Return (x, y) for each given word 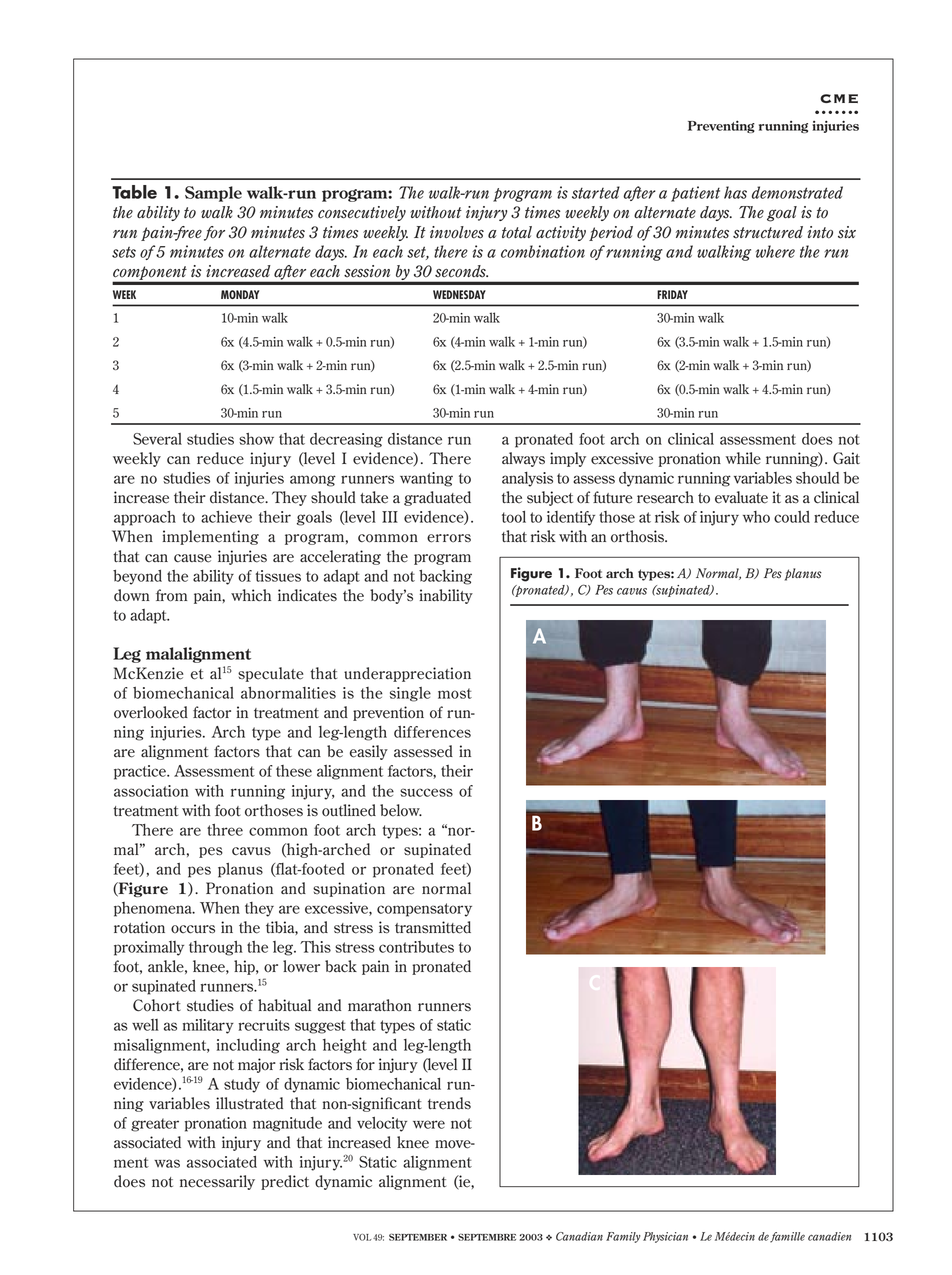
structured (768, 232)
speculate (271, 674)
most (455, 693)
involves (457, 232)
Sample (213, 194)
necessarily (217, 1182)
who (756, 517)
